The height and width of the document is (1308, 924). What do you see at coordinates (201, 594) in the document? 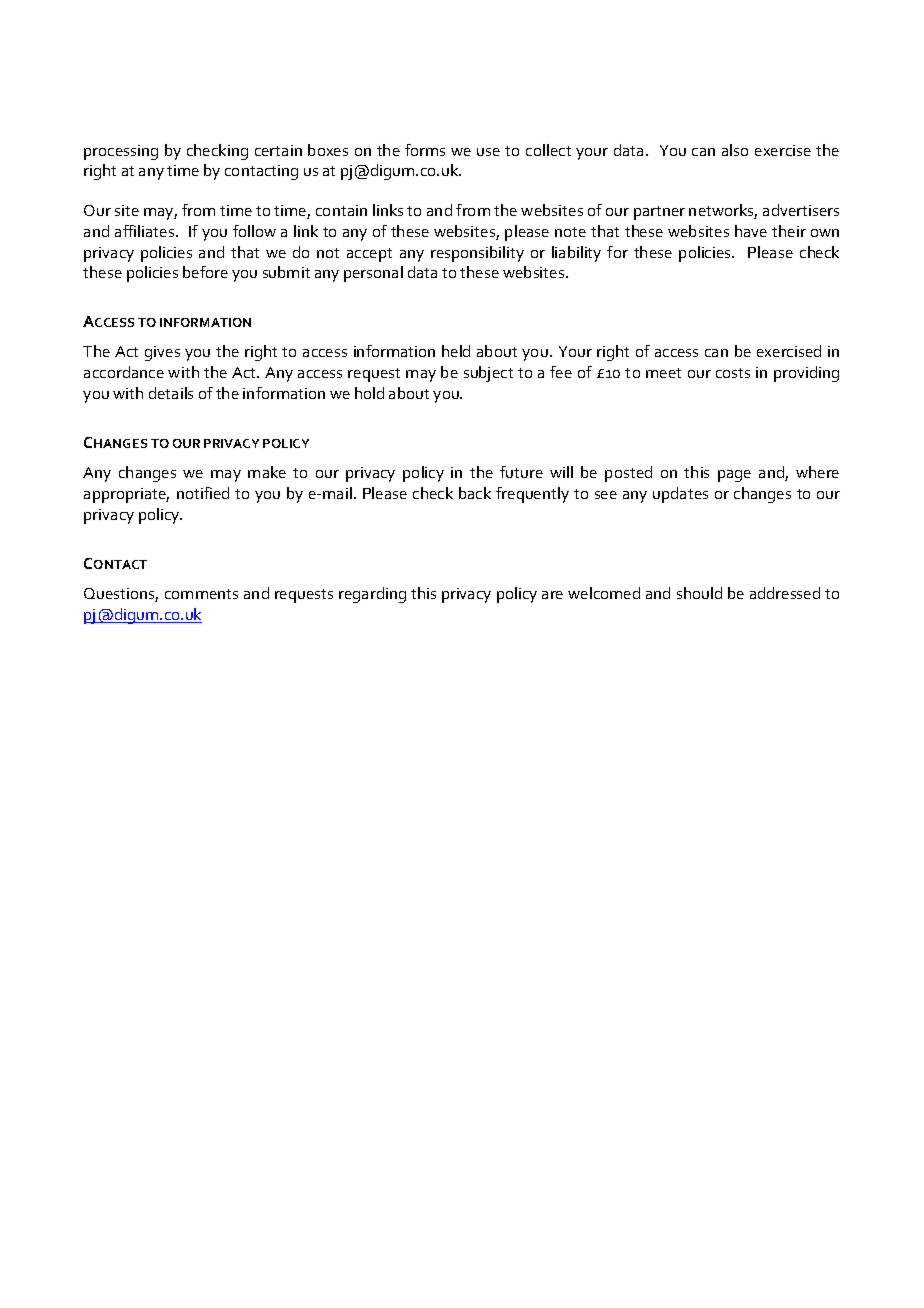
I see `comments` at bounding box center [201, 594].
